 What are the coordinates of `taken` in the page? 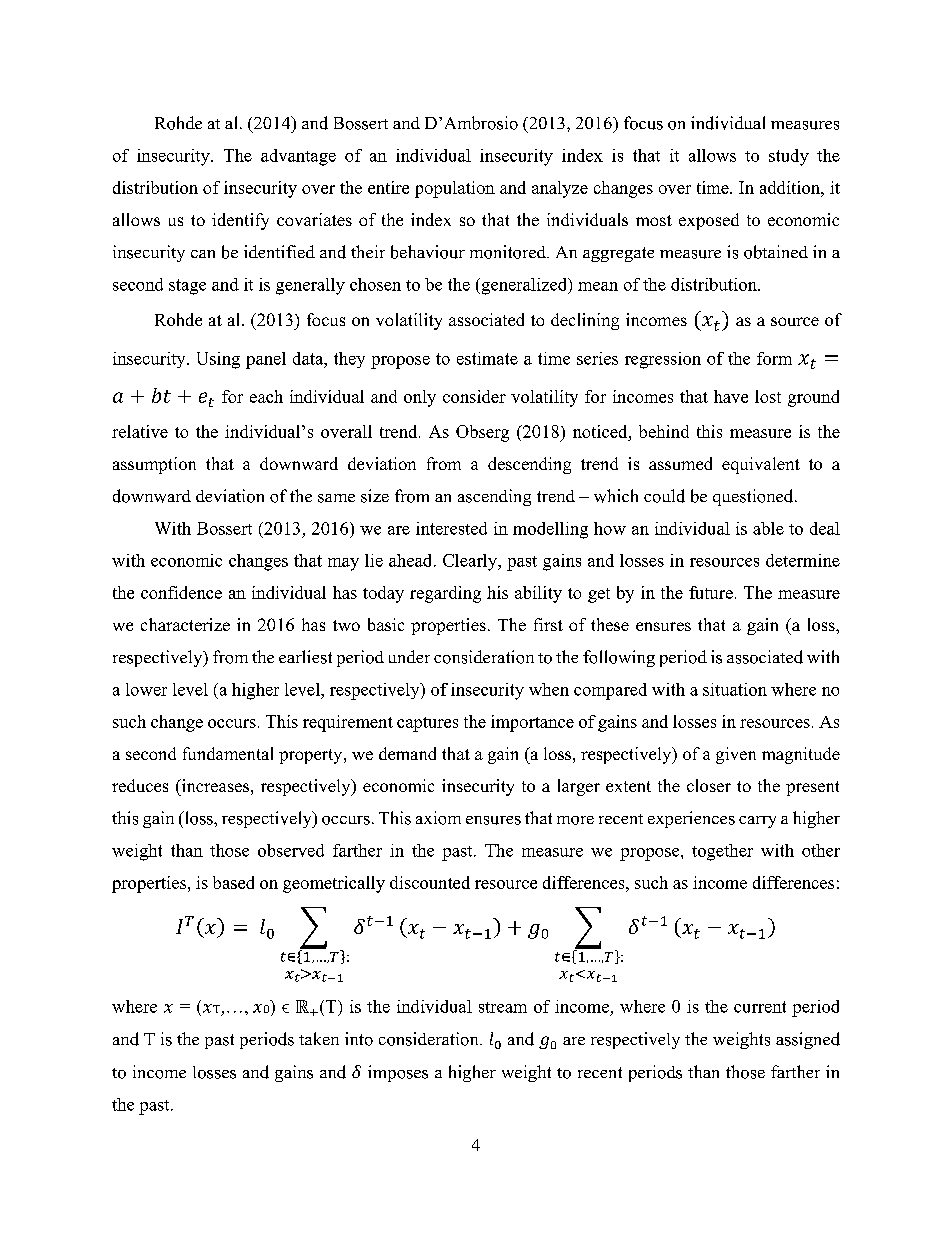 It's located at (319, 1038).
